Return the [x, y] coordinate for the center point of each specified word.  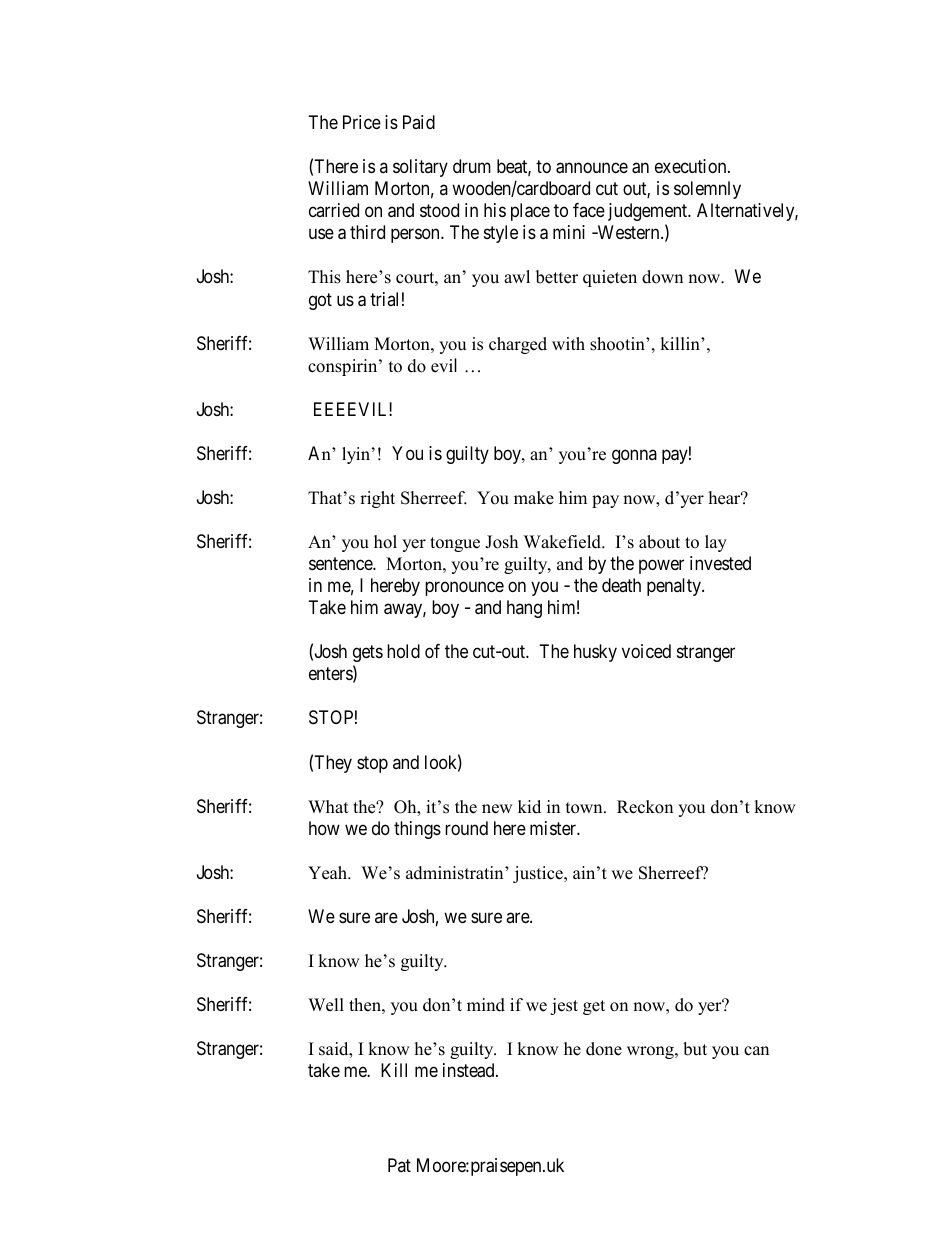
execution [692, 166]
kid [529, 807]
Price [362, 122]
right [377, 499]
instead [470, 1070]
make [534, 498]
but [695, 1049]
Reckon [645, 807]
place [530, 212]
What [328, 806]
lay [716, 543]
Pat [399, 1165]
